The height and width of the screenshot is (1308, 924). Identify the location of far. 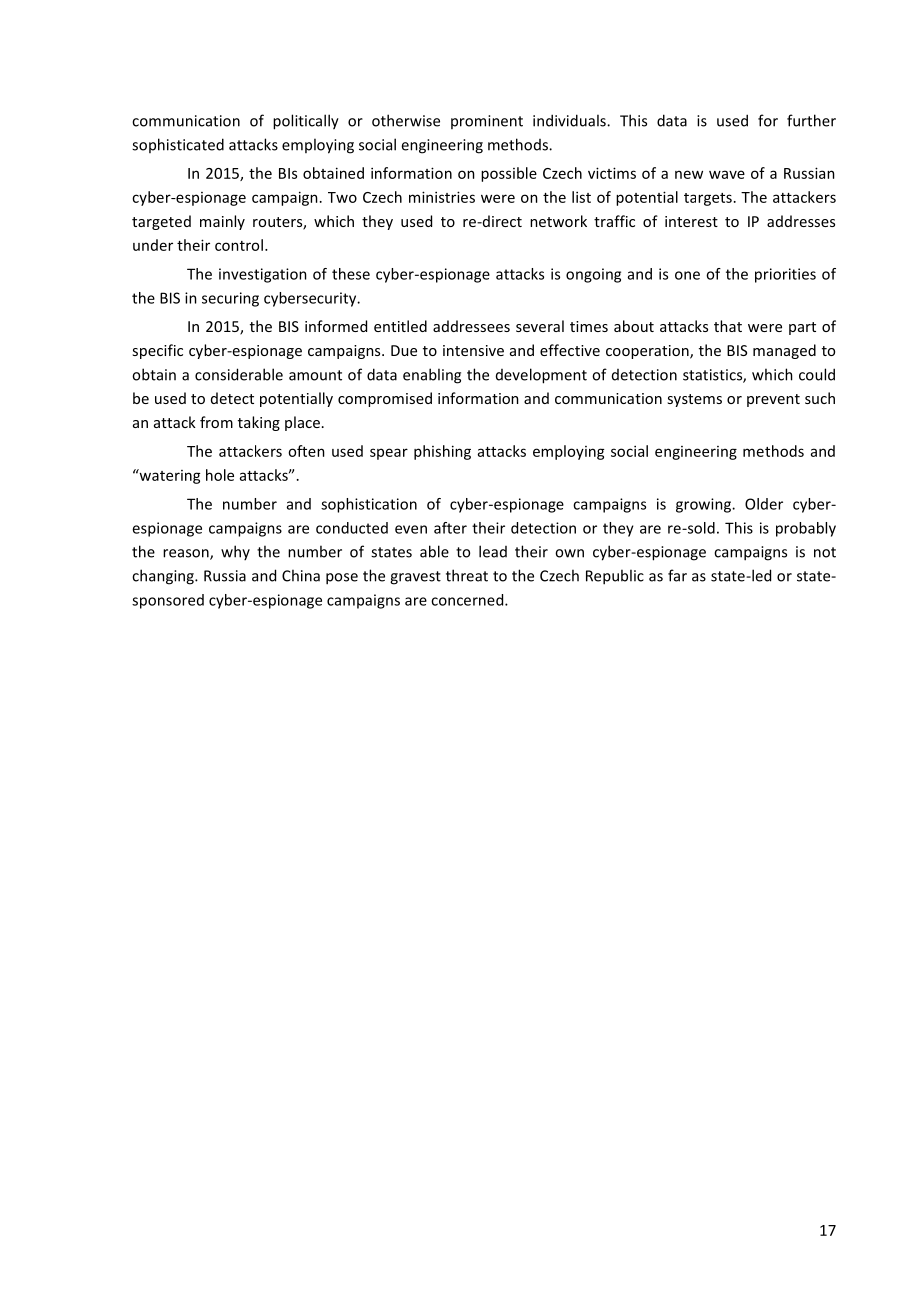
(677, 575).
